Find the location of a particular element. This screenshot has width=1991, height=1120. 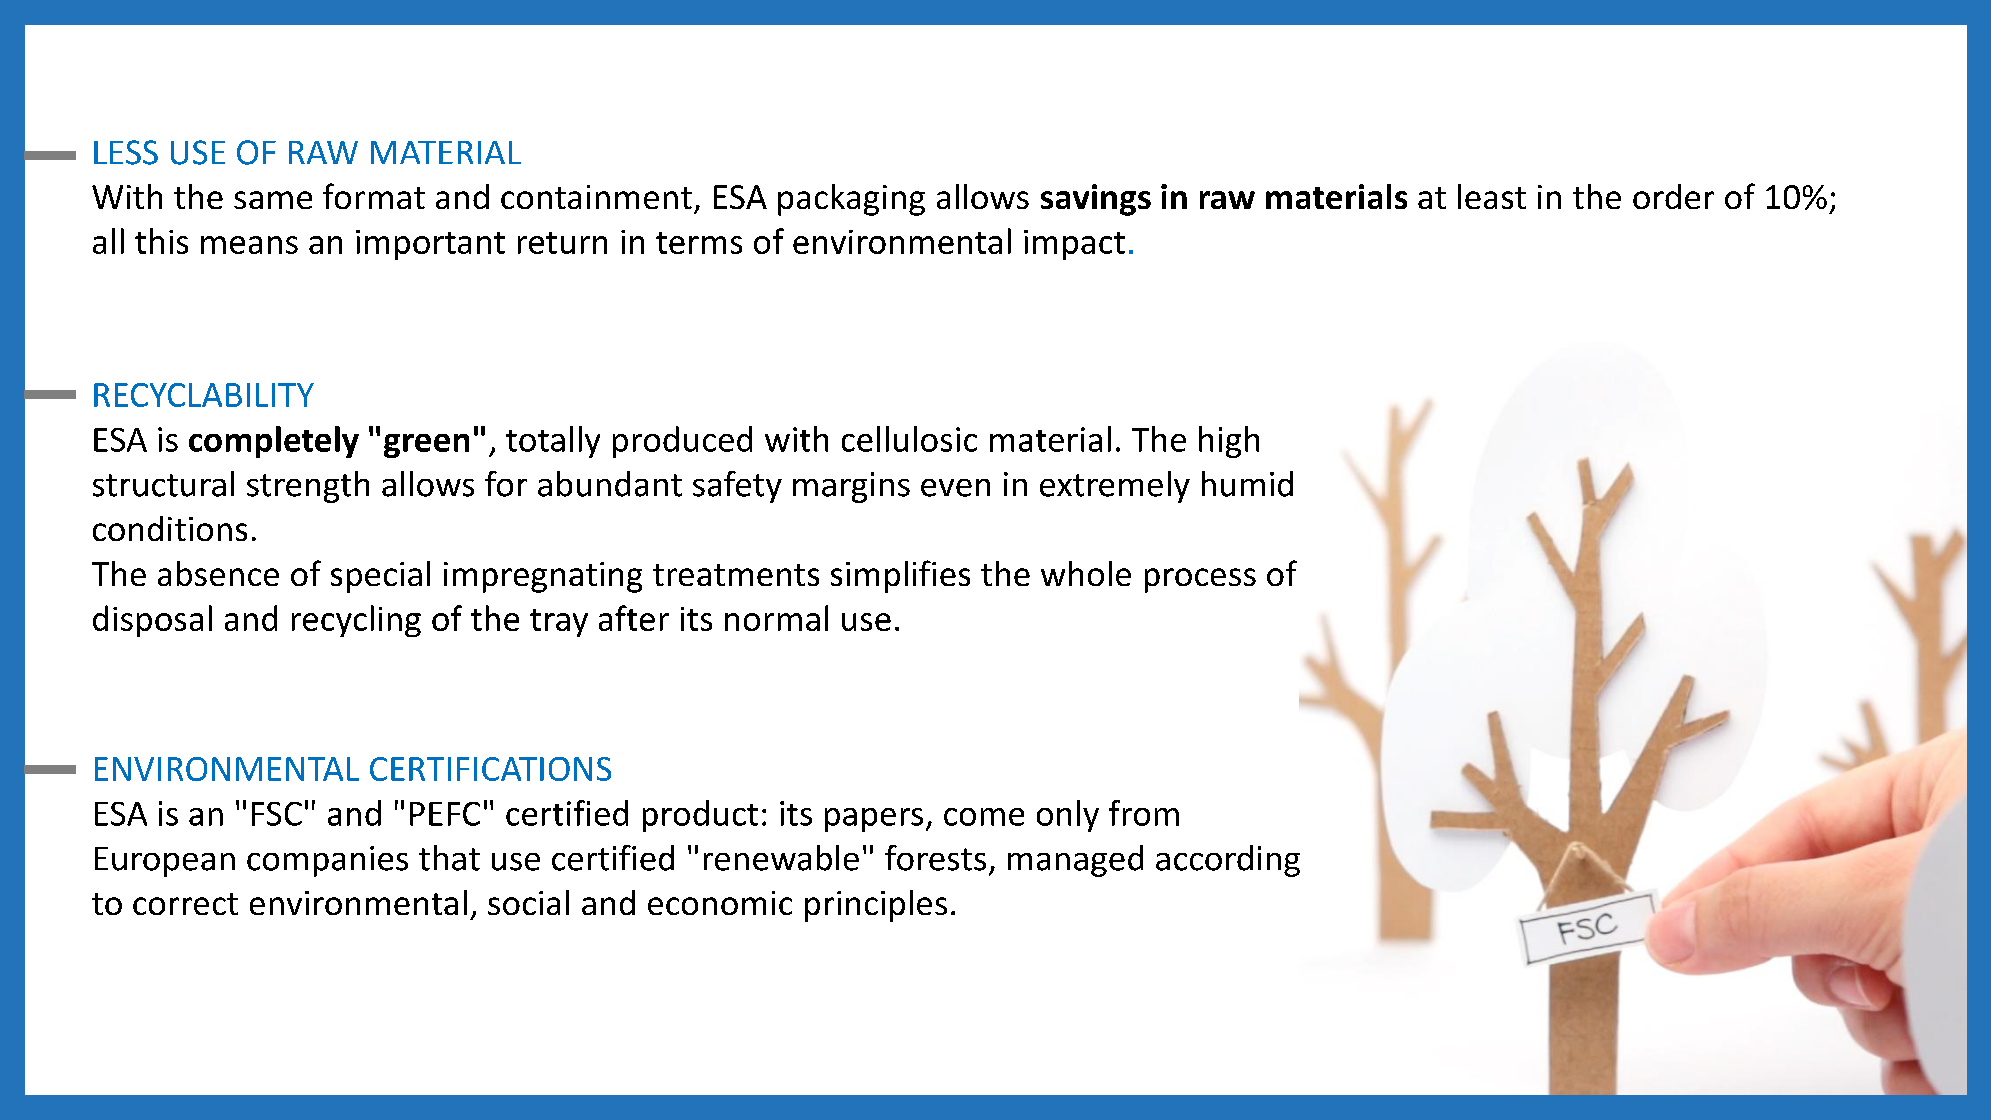

high is located at coordinates (1229, 442).
